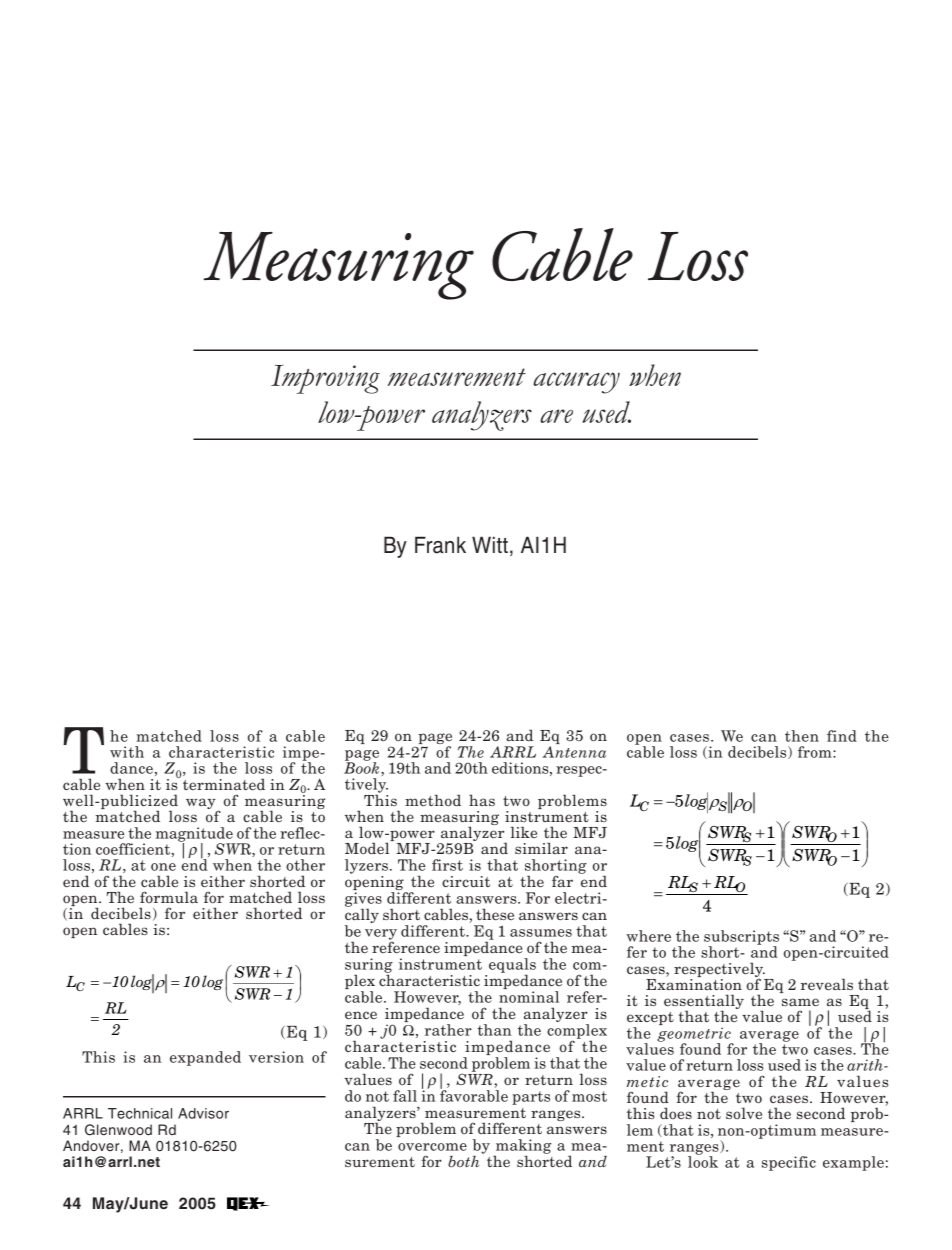 The width and height of the screenshot is (952, 1250). What do you see at coordinates (203, 1113) in the screenshot?
I see `Advisor` at bounding box center [203, 1113].
